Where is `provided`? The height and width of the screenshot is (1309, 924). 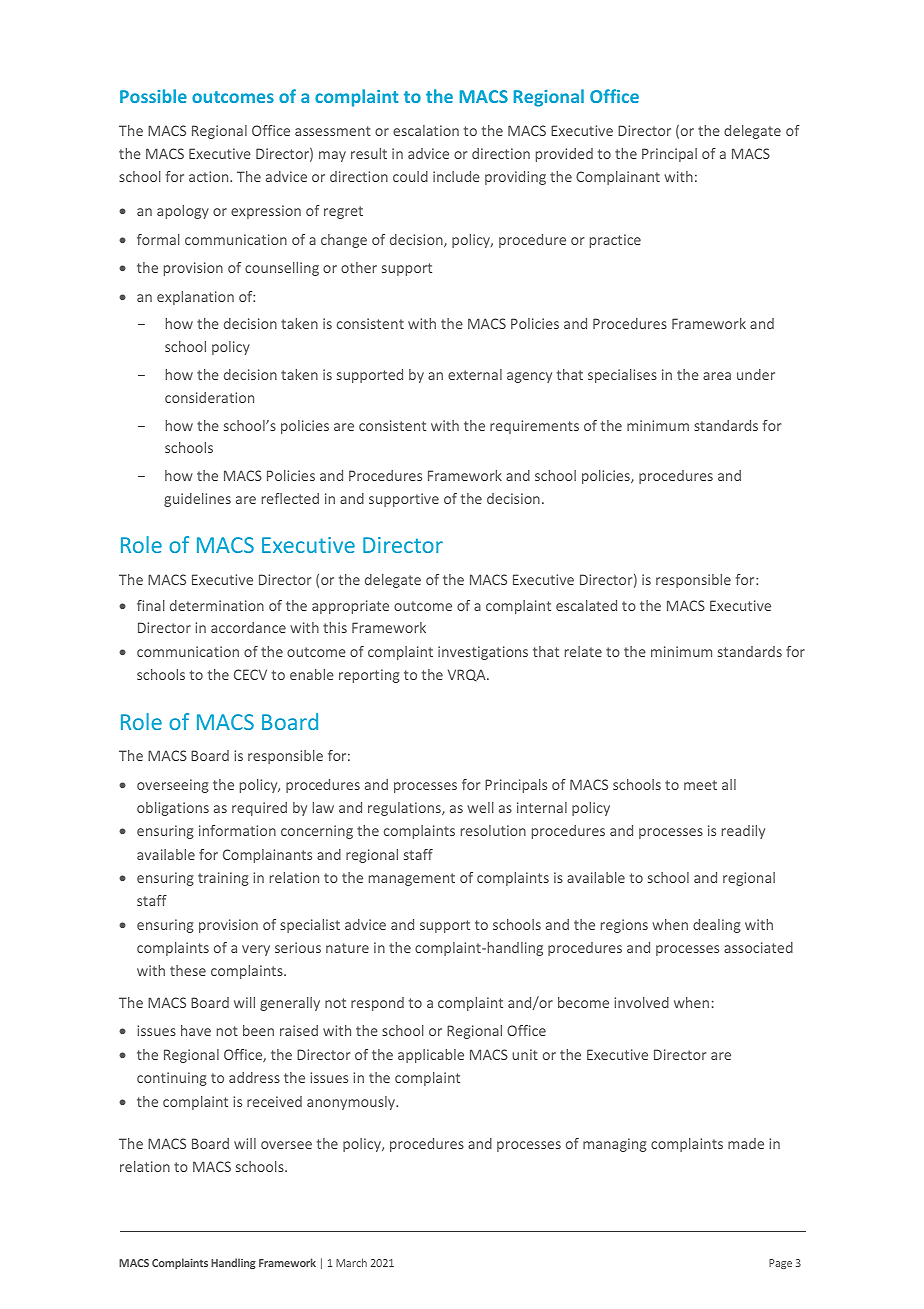 provided is located at coordinates (564, 155).
